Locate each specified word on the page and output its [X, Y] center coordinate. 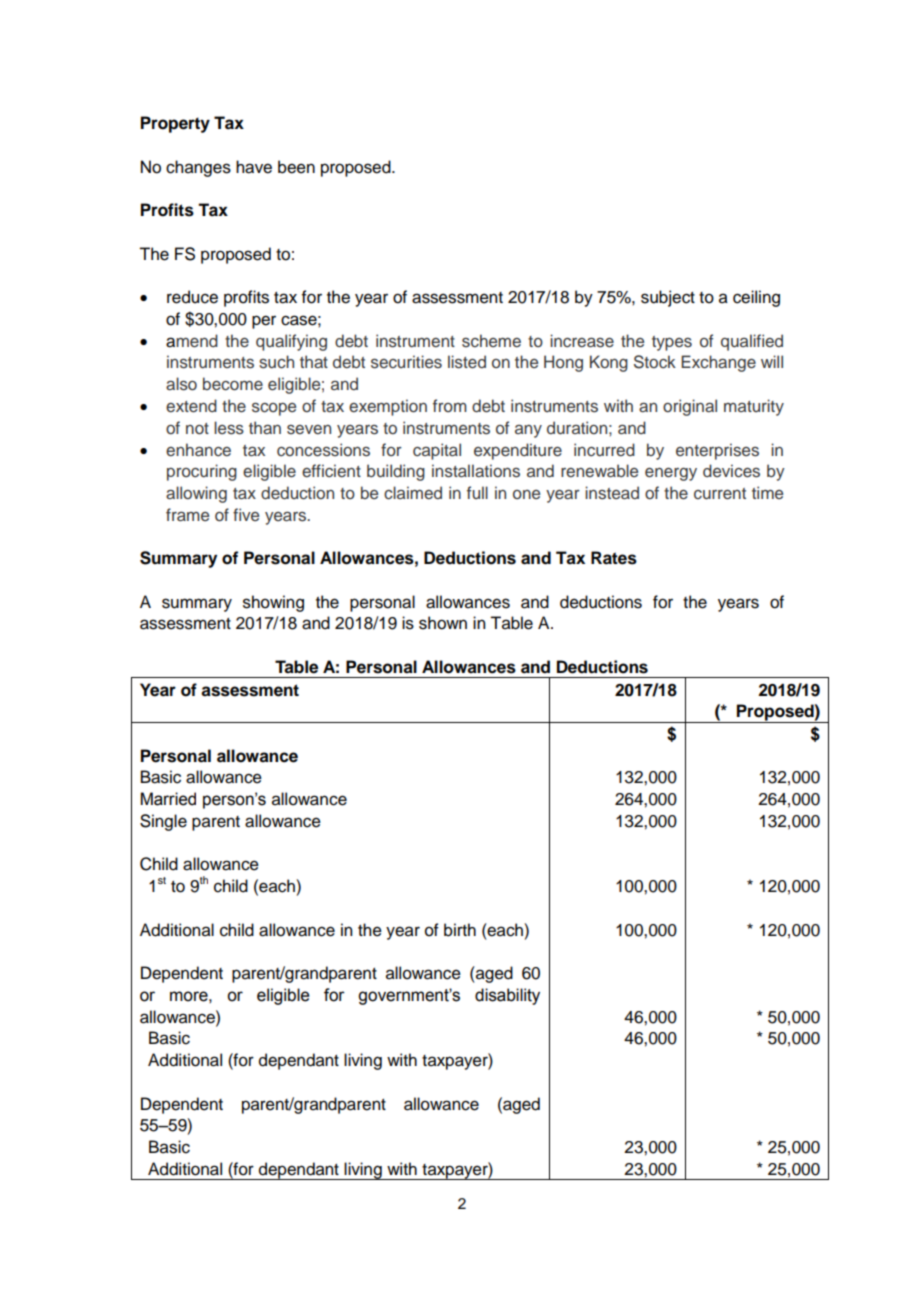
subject [668, 298]
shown [443, 623]
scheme [491, 341]
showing [273, 603]
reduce [192, 297]
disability [507, 996]
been [296, 167]
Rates [614, 558]
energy [671, 474]
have [254, 167]
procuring [202, 472]
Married [168, 799]
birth [460, 930]
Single [163, 822]
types [672, 343]
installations [476, 471]
